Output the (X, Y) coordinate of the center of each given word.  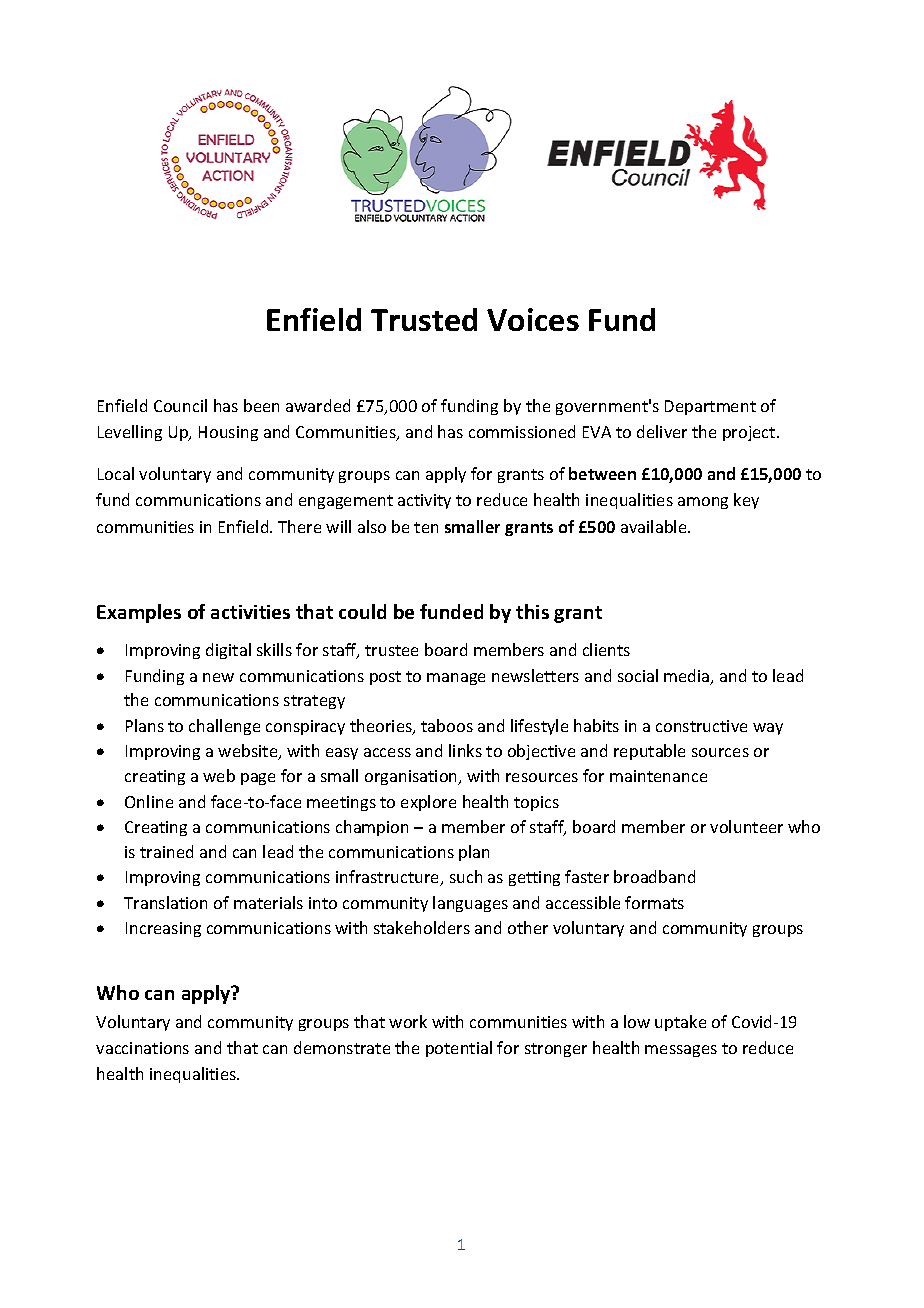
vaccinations (142, 1048)
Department (710, 407)
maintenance (658, 776)
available (655, 526)
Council (180, 405)
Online (149, 801)
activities (250, 612)
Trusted (424, 319)
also (372, 526)
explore (428, 803)
